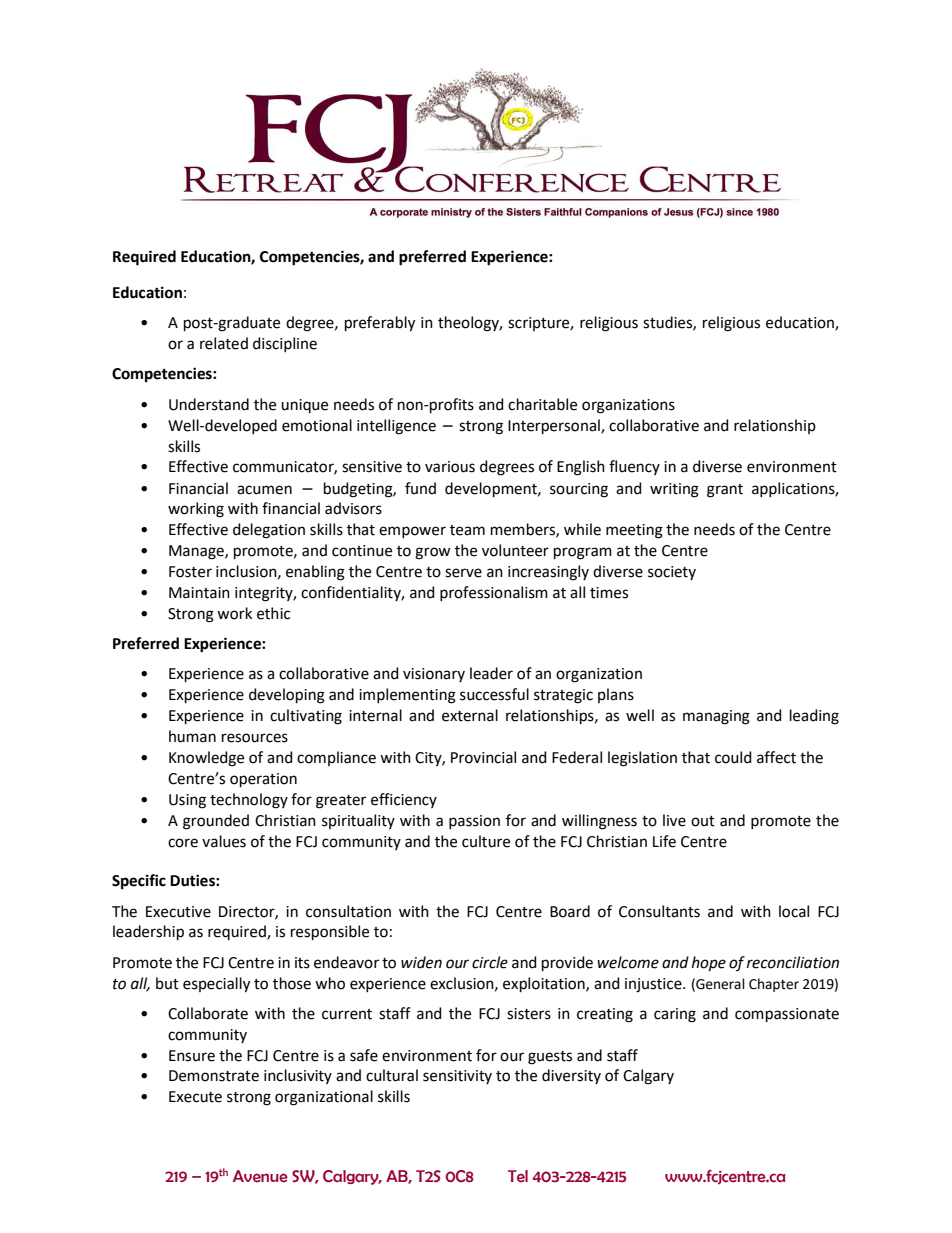  I want to click on Provincial, so click(483, 757).
